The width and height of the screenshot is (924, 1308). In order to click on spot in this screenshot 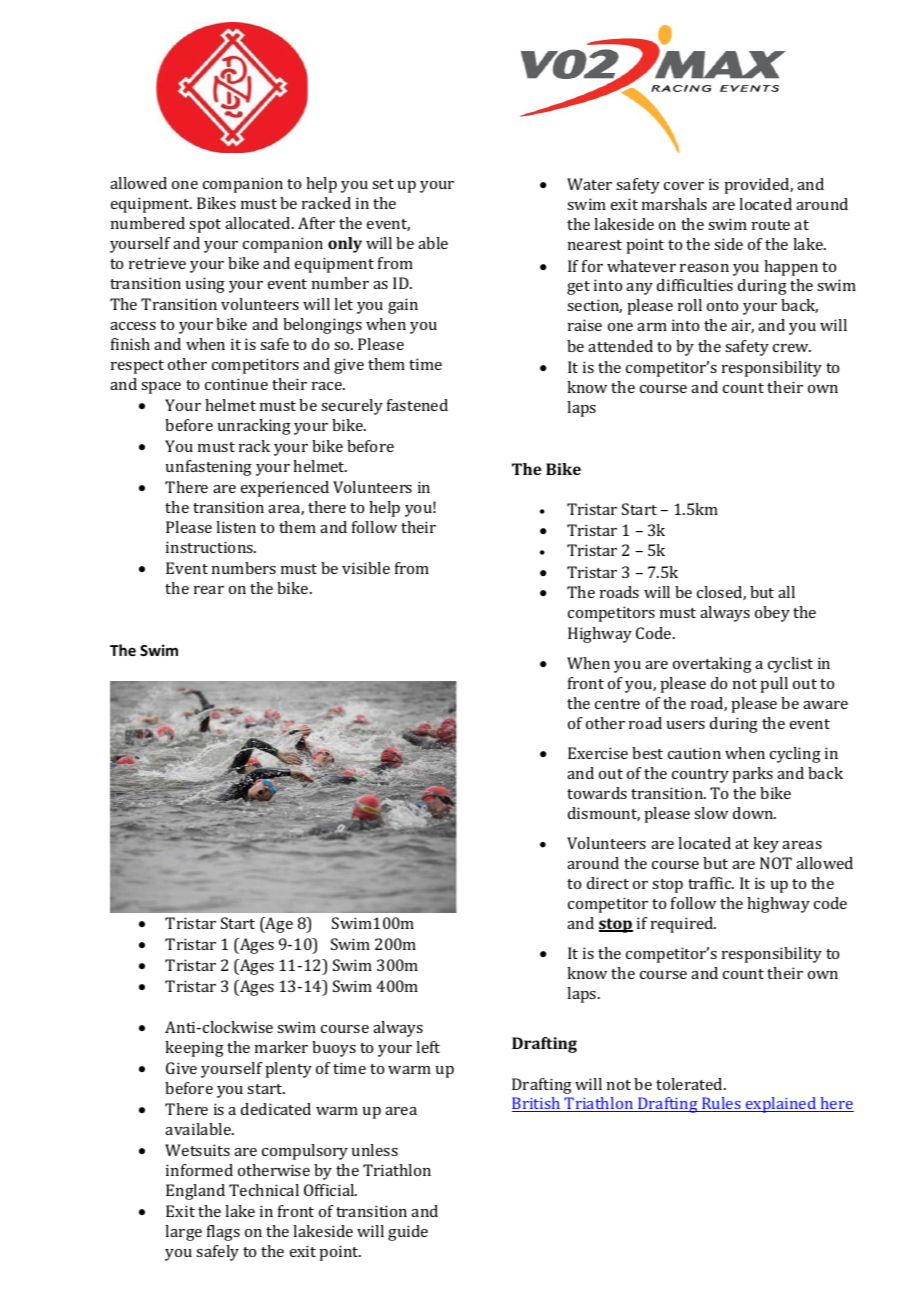, I will do `click(205, 226)`.
